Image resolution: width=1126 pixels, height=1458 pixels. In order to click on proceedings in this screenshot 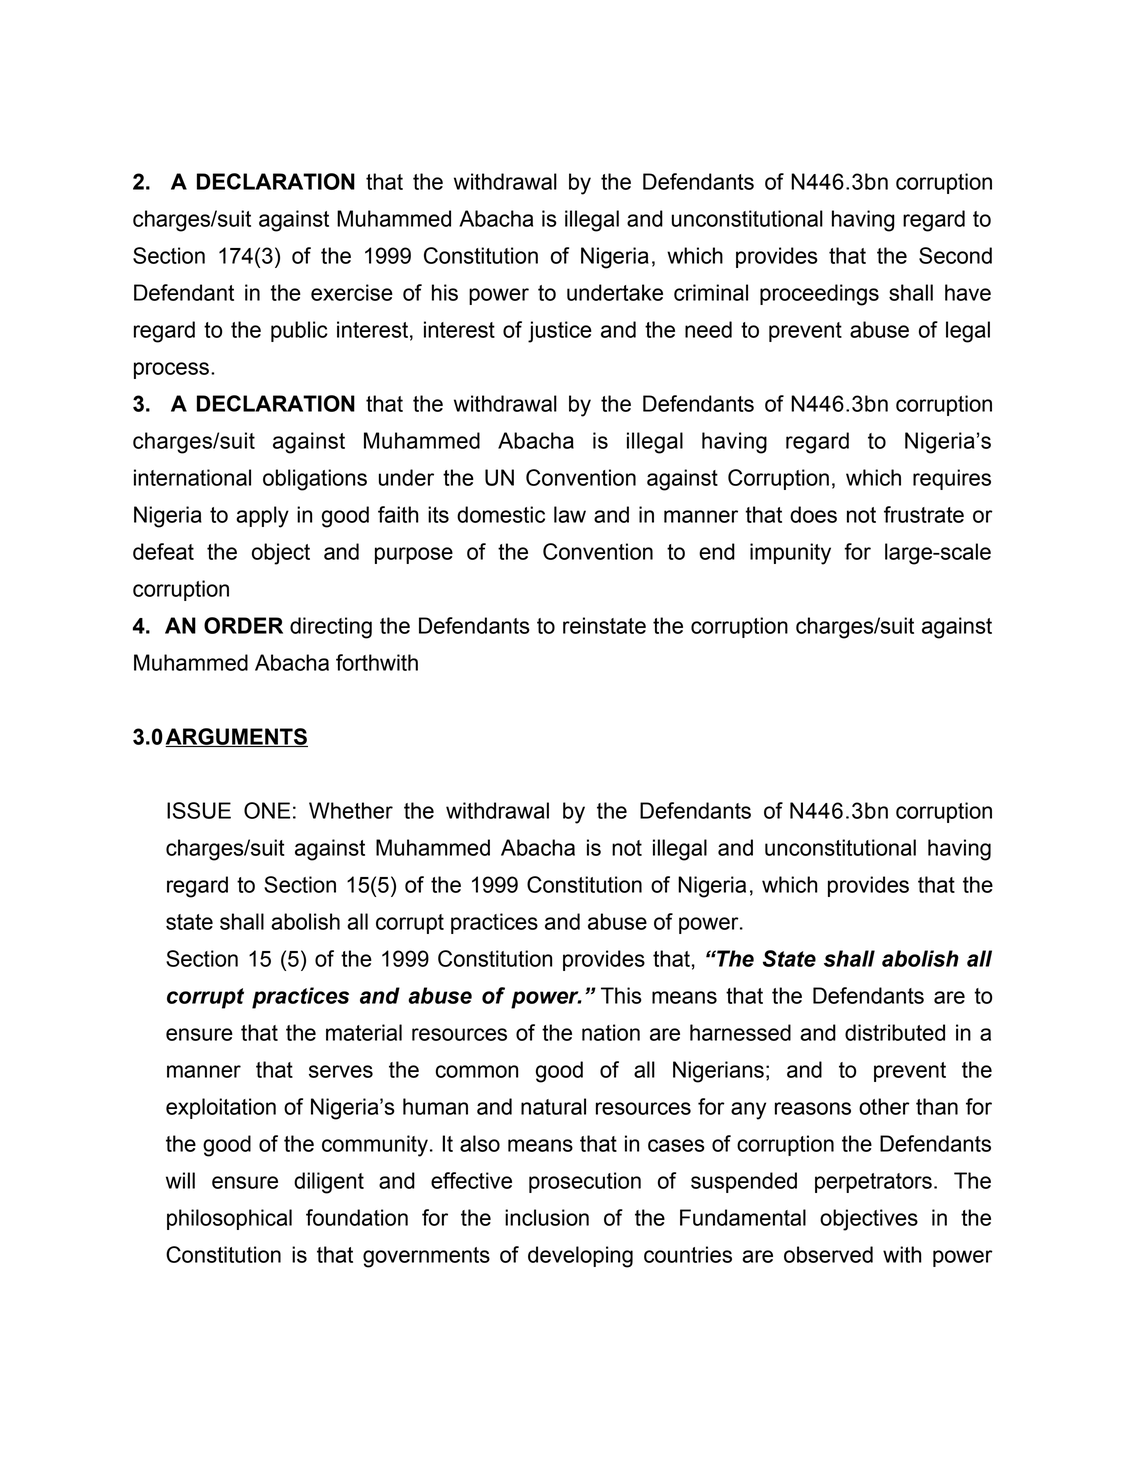, I will do `click(819, 295)`.
